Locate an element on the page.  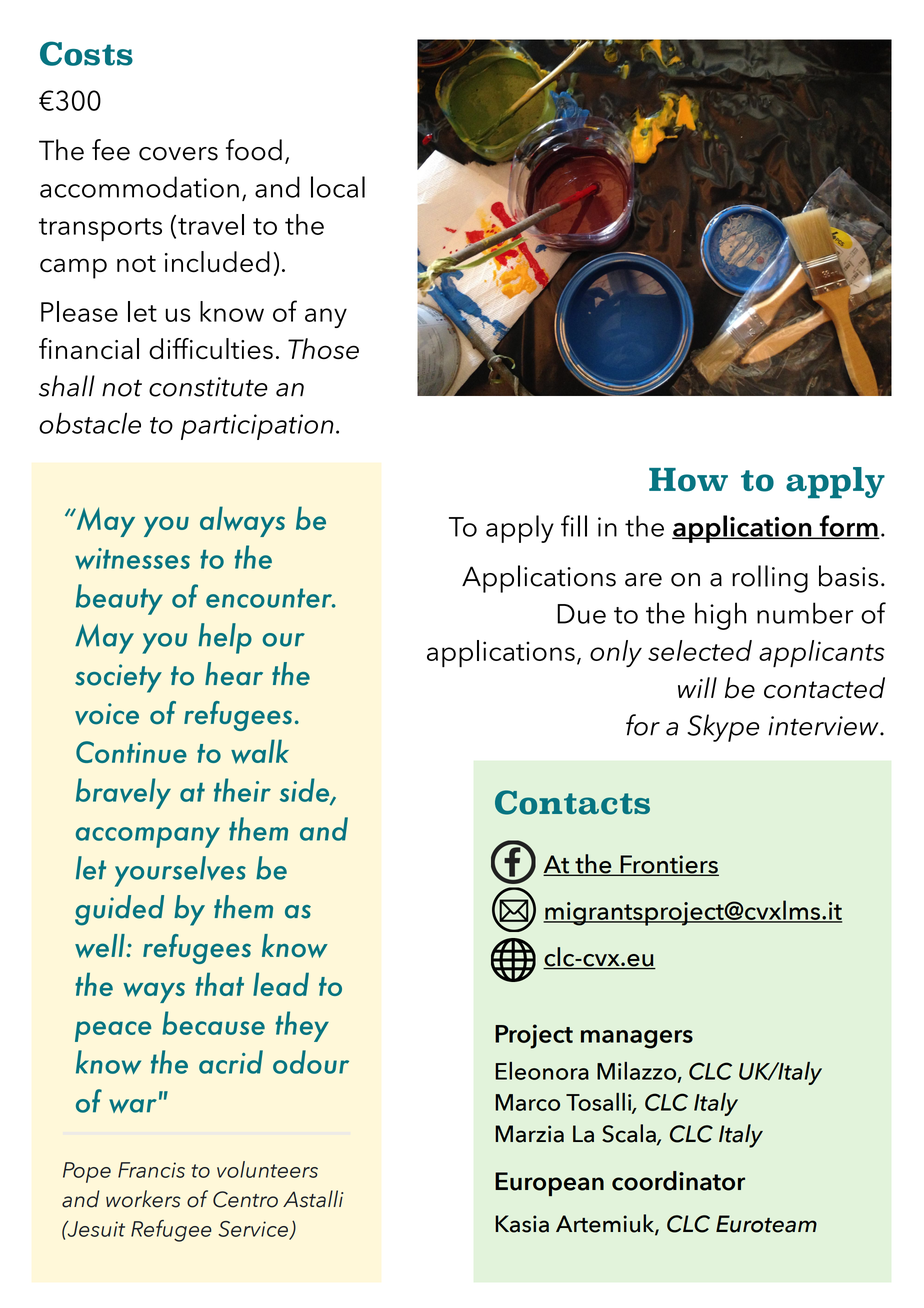
local is located at coordinates (338, 187).
